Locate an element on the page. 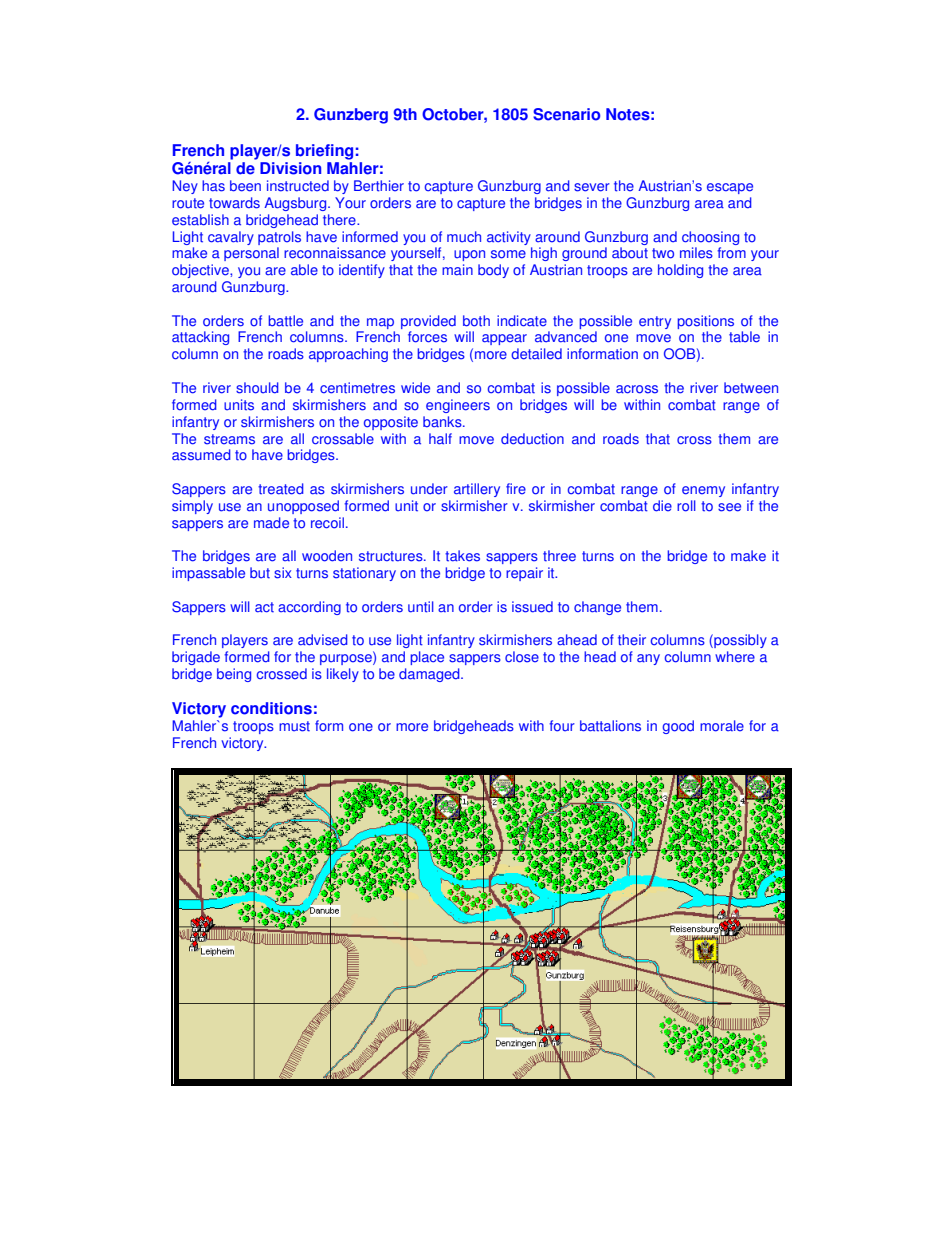 The height and width of the document is (1233, 952). damaged is located at coordinates (430, 675).
